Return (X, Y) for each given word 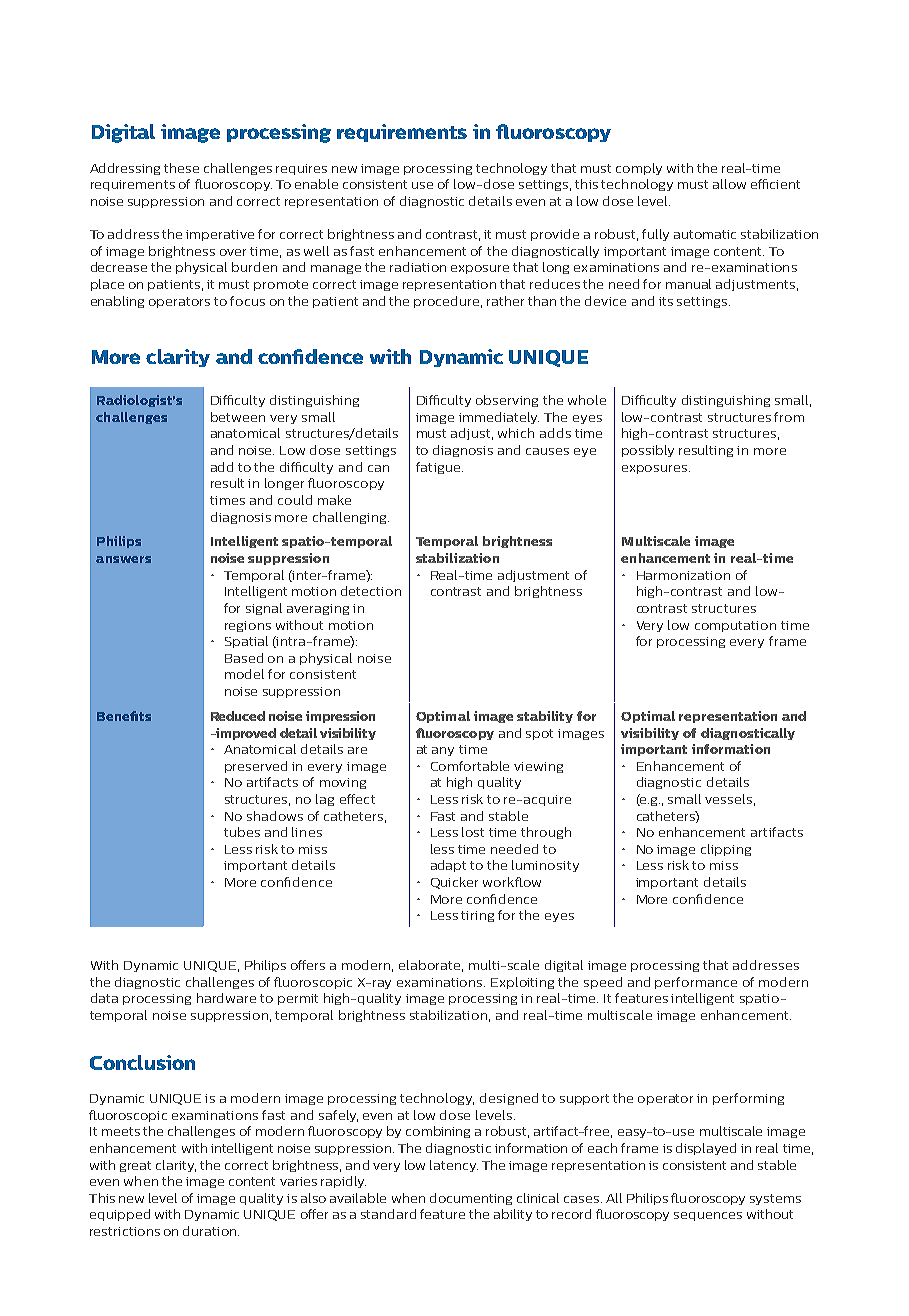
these (181, 168)
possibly (648, 451)
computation (735, 626)
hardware (226, 998)
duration (211, 1231)
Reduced (238, 716)
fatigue (439, 468)
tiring (477, 916)
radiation (418, 267)
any (443, 751)
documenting (471, 1199)
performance (696, 983)
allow (729, 184)
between (238, 417)
